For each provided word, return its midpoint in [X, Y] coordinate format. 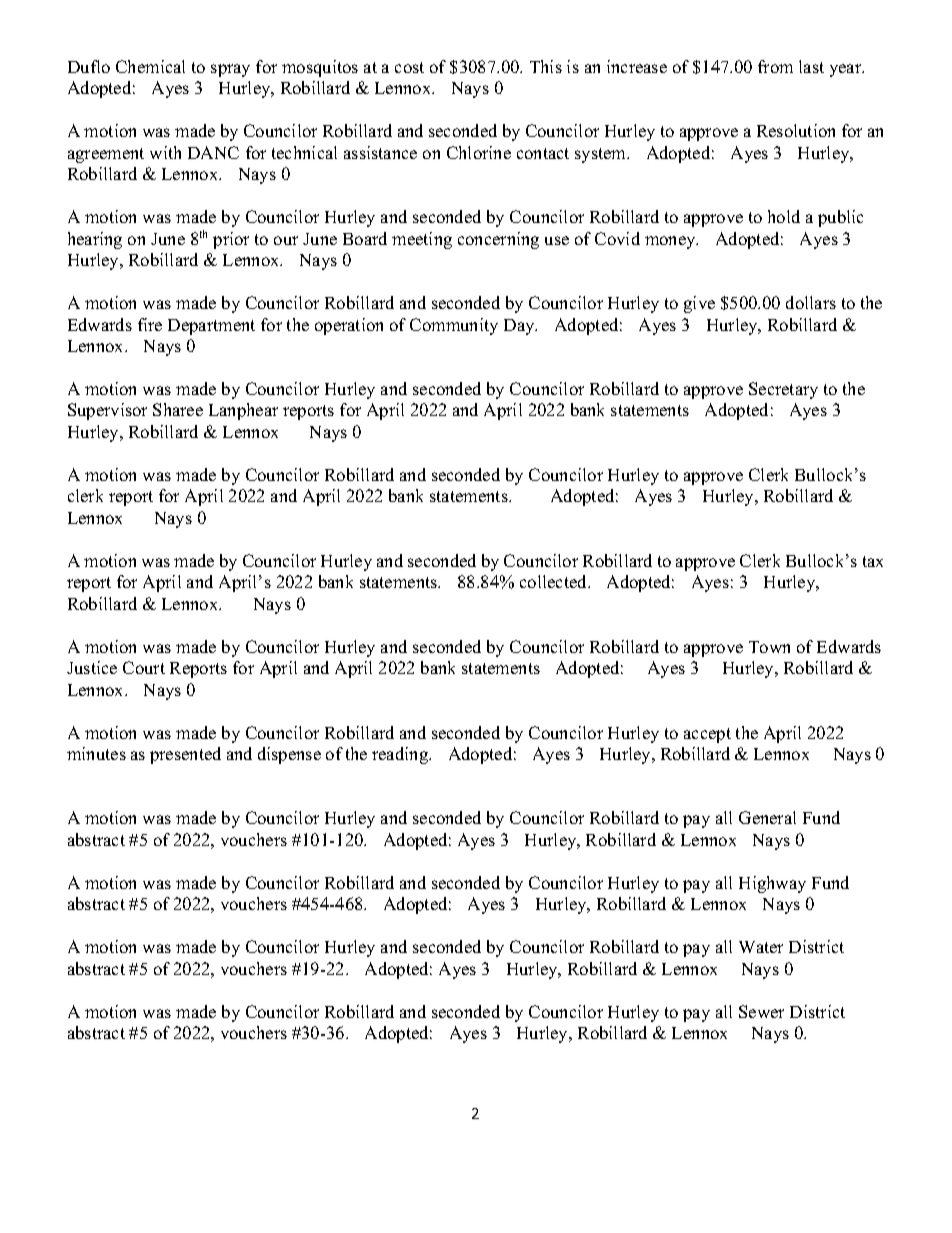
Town [769, 647]
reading [401, 755]
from [775, 66]
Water [761, 947]
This [546, 66]
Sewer [761, 1011]
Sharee [178, 409]
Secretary [783, 390]
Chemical [150, 66]
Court [144, 667]
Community [454, 326]
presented [185, 755]
